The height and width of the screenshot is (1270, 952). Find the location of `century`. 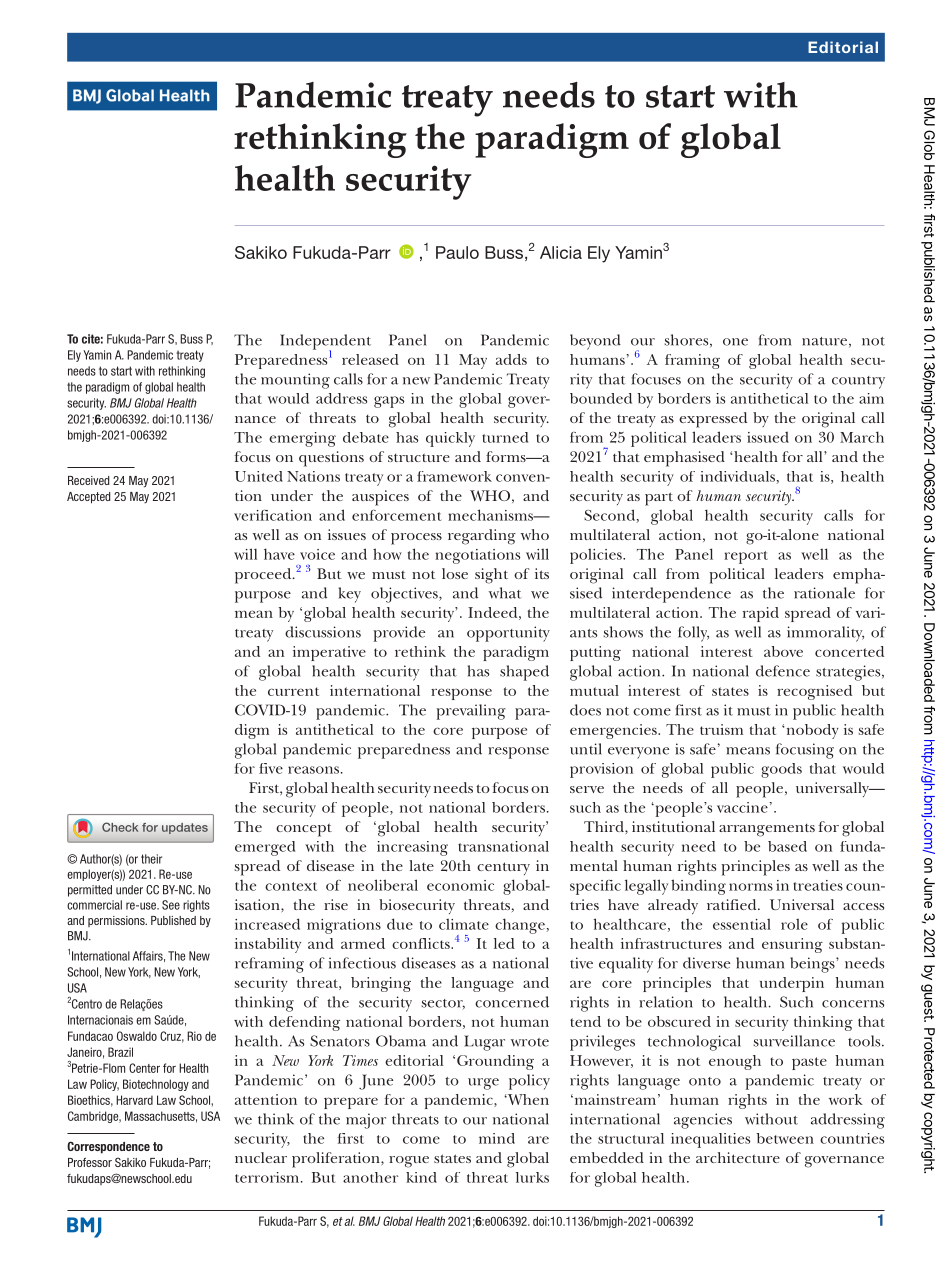

century is located at coordinates (503, 868).
